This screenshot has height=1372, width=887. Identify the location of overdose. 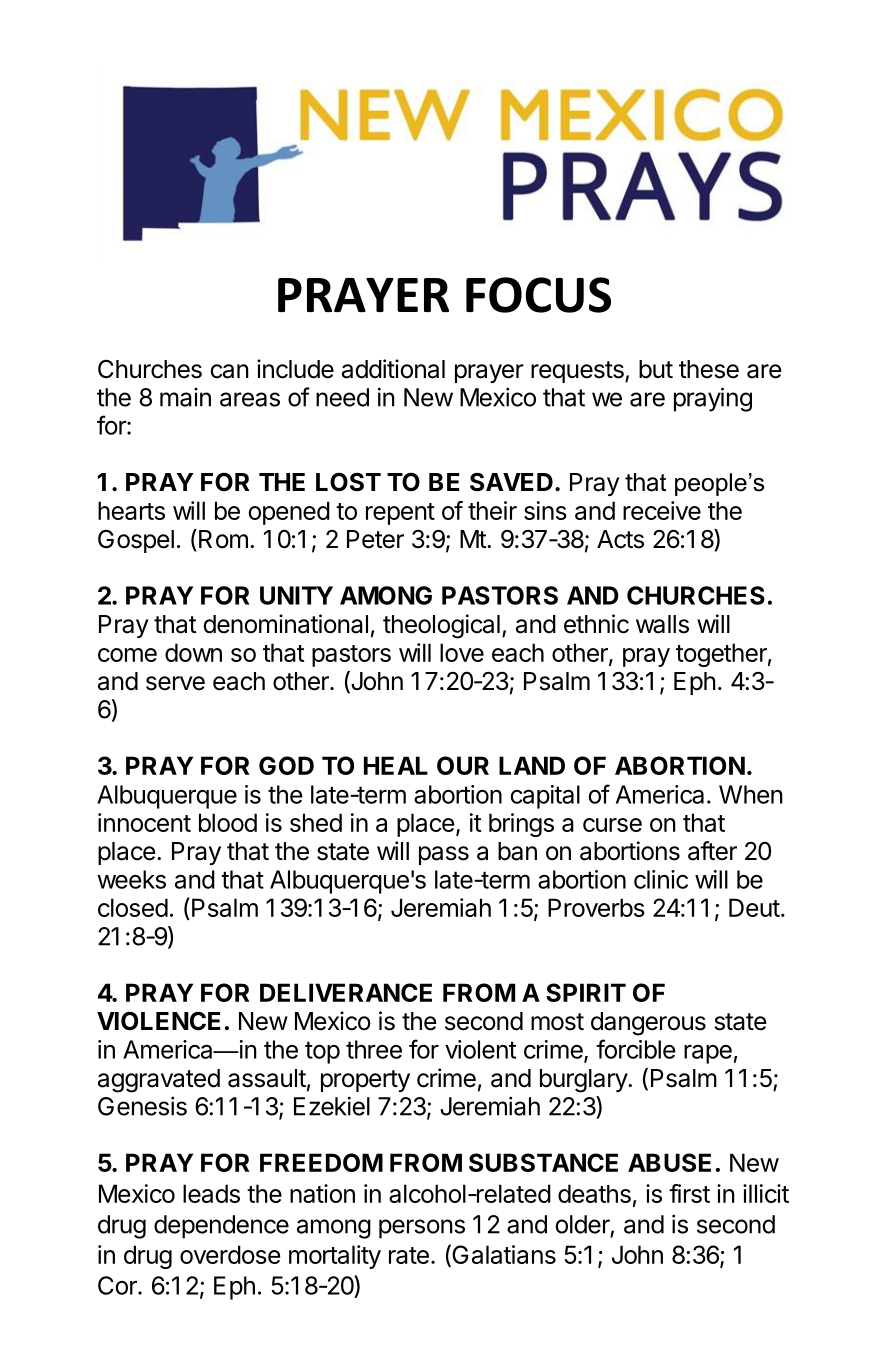
(230, 1254).
